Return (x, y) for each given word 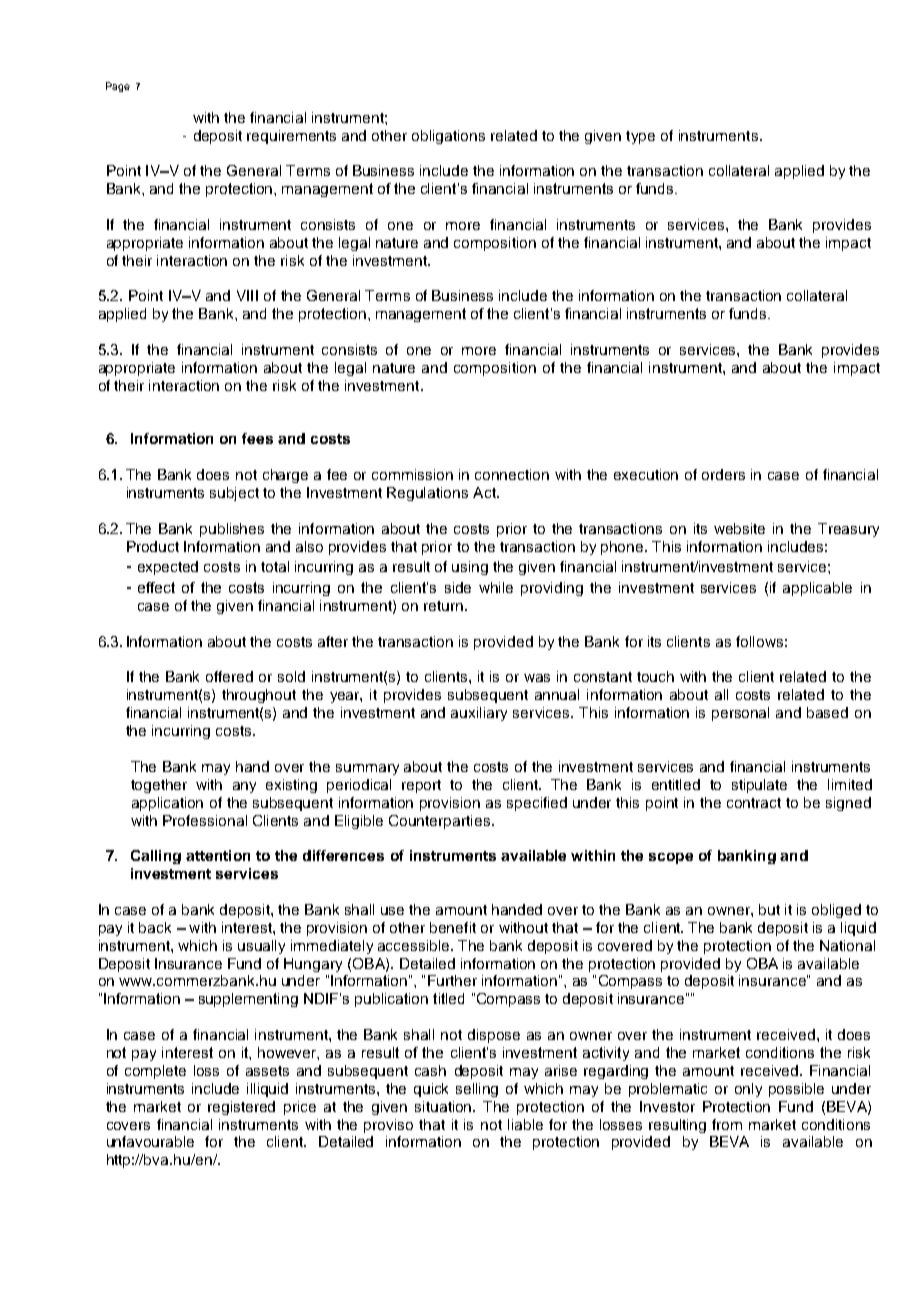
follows (759, 641)
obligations (448, 137)
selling (477, 1090)
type (640, 137)
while (496, 587)
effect (156, 587)
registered (241, 1108)
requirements (291, 137)
